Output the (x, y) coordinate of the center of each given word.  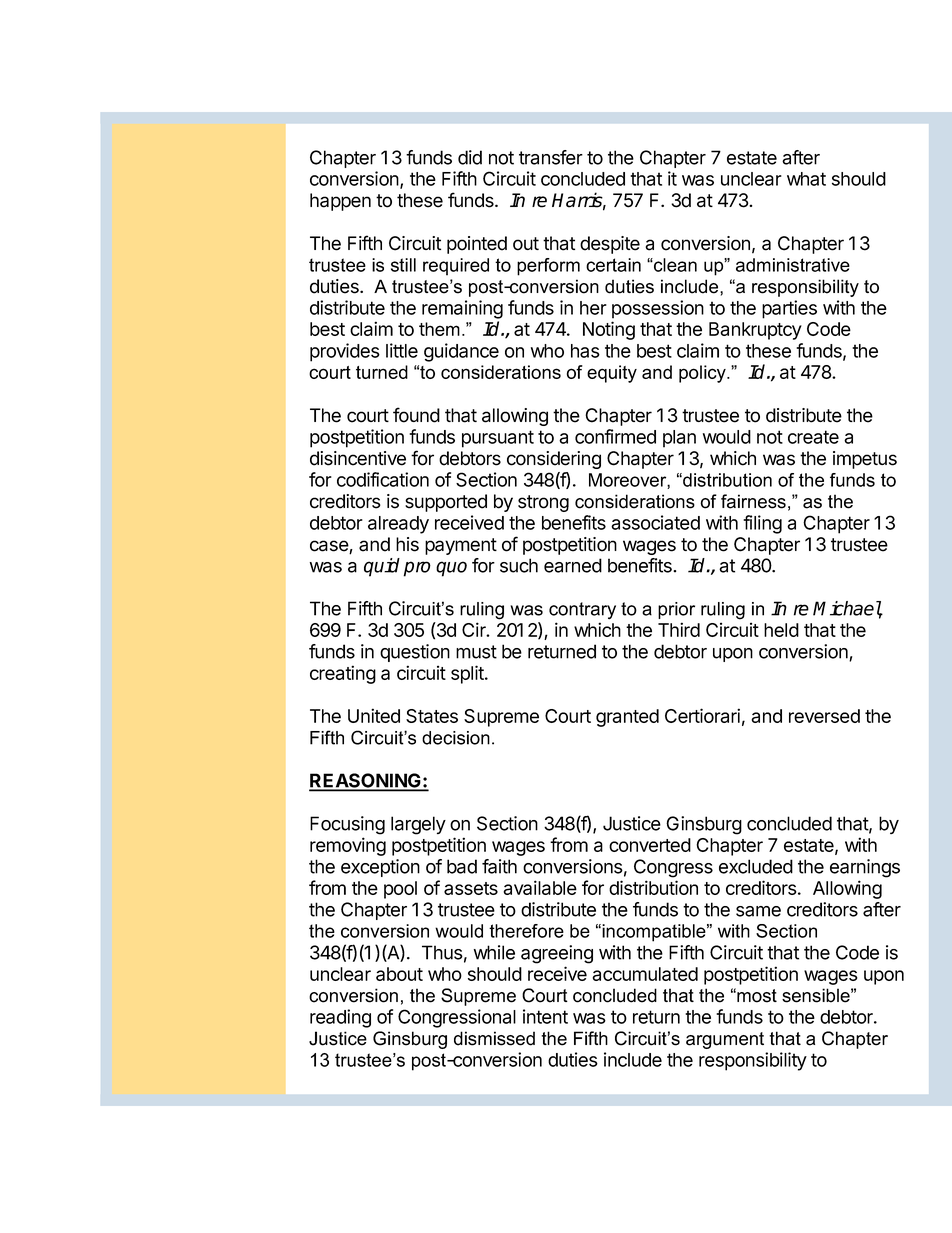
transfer (551, 157)
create (813, 437)
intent (545, 1016)
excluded (756, 866)
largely (418, 825)
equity (612, 374)
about (399, 974)
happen (340, 202)
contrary (582, 611)
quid (382, 567)
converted (650, 845)
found (416, 415)
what (806, 179)
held (781, 630)
